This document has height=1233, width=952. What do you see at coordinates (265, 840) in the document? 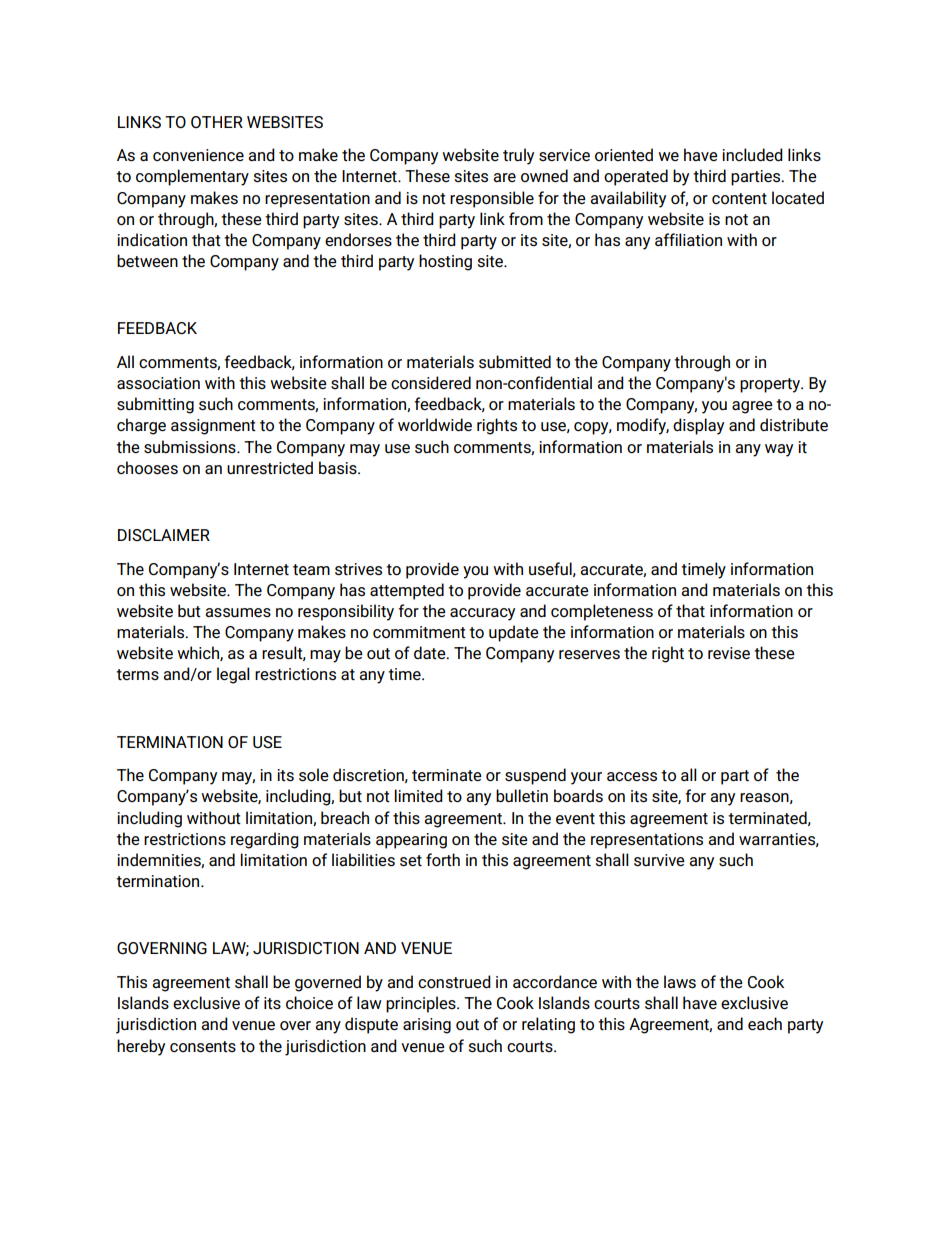
I see `regarding` at bounding box center [265, 840].
